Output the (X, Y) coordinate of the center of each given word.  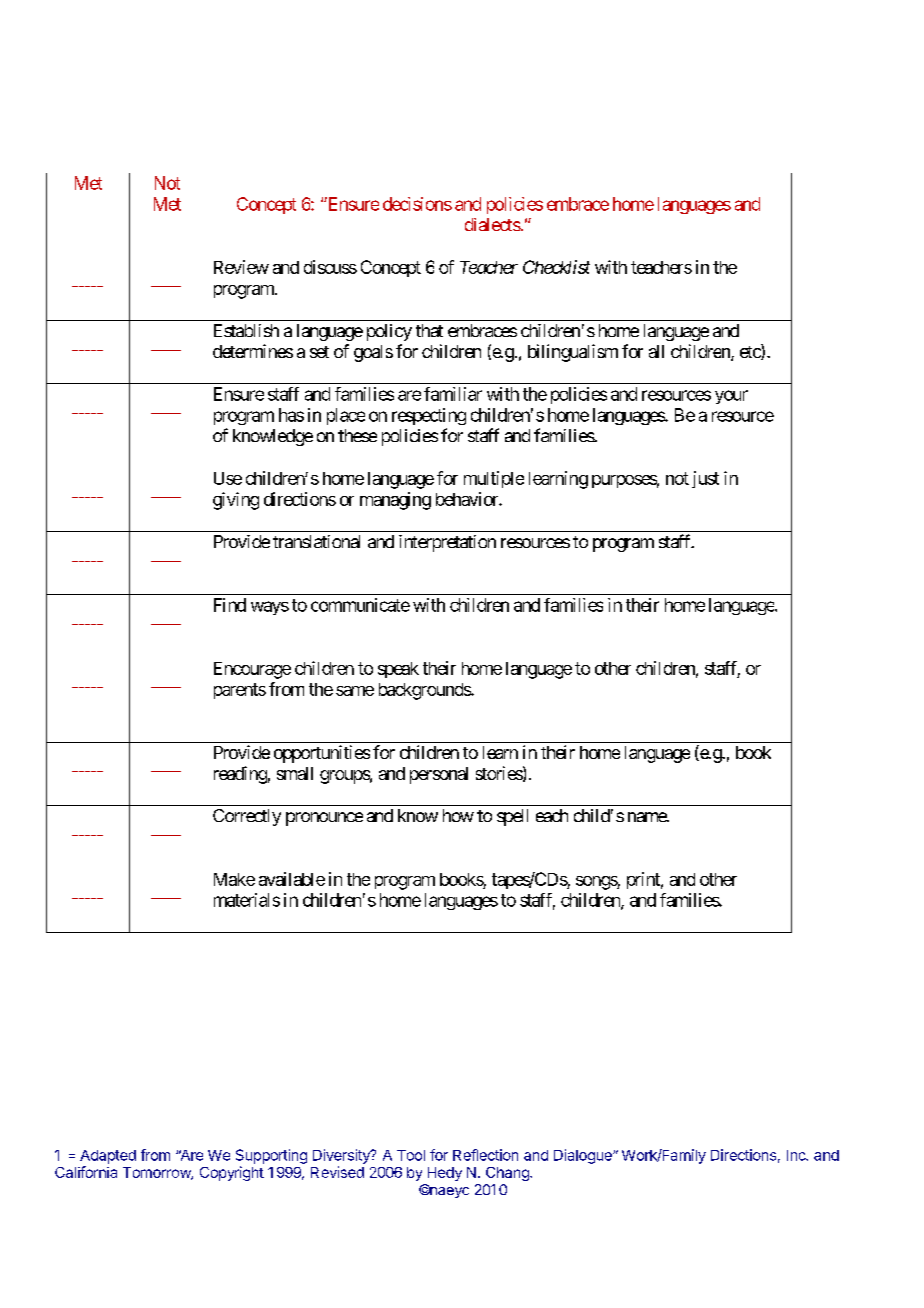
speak (398, 670)
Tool (411, 1155)
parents (240, 691)
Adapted (108, 1157)
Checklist (556, 267)
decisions (417, 204)
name (648, 817)
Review (241, 267)
